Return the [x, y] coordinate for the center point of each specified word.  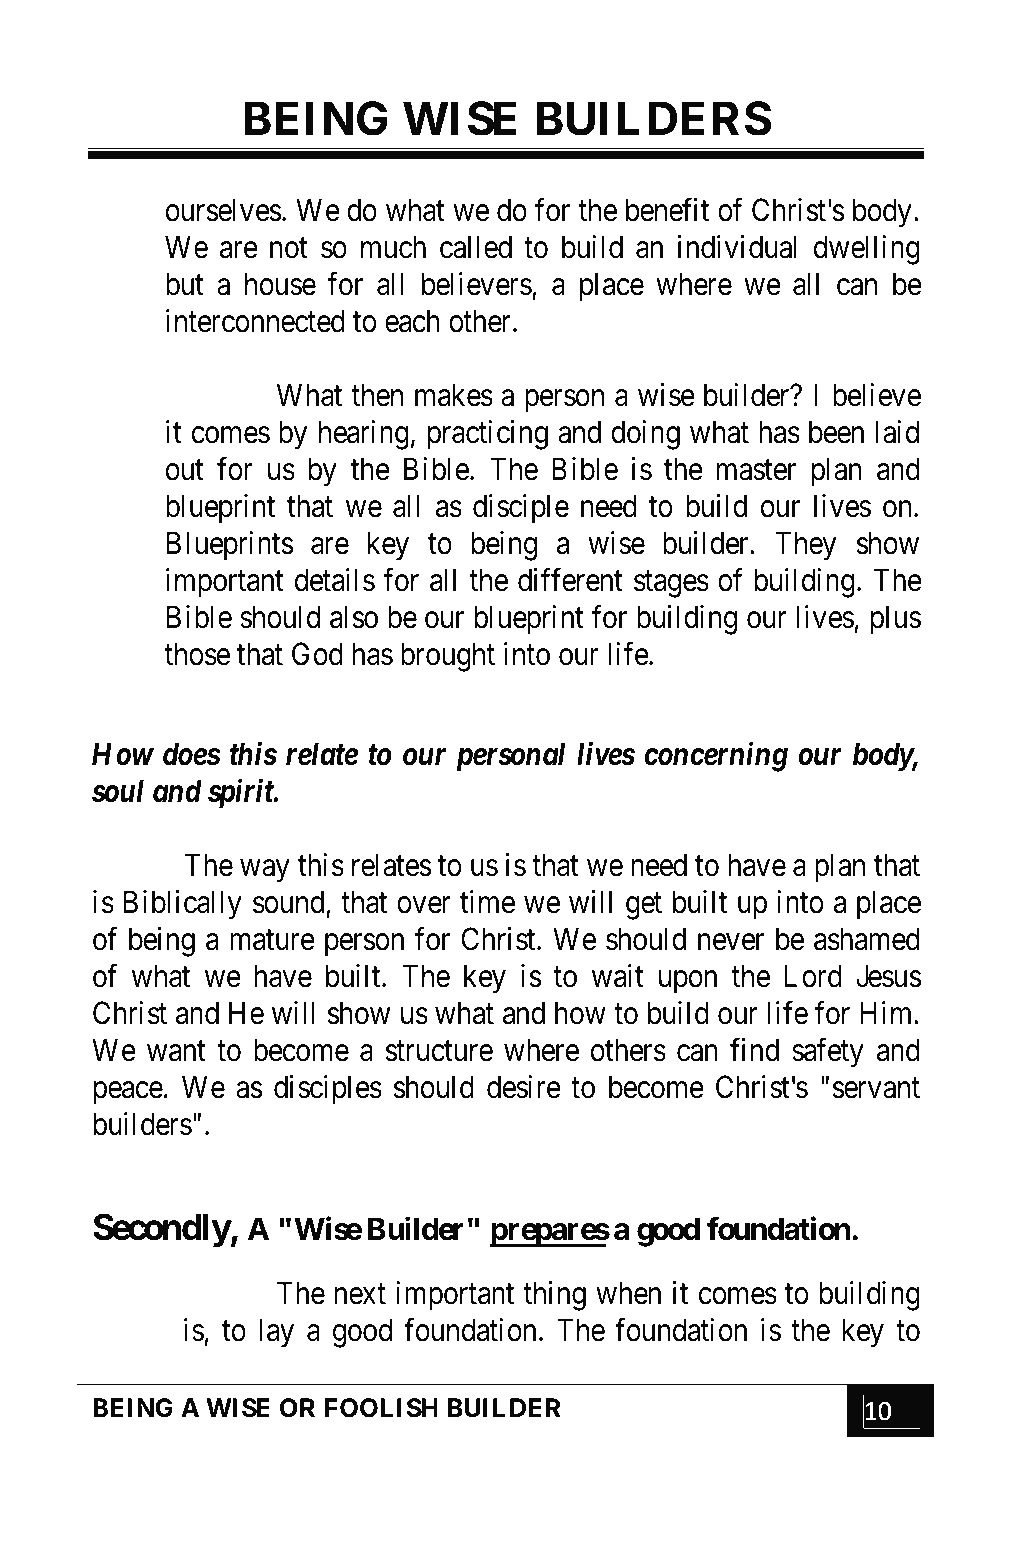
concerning [716, 757]
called [476, 247]
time [487, 902]
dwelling [867, 250]
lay [276, 1333]
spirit [241, 794]
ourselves [224, 210]
